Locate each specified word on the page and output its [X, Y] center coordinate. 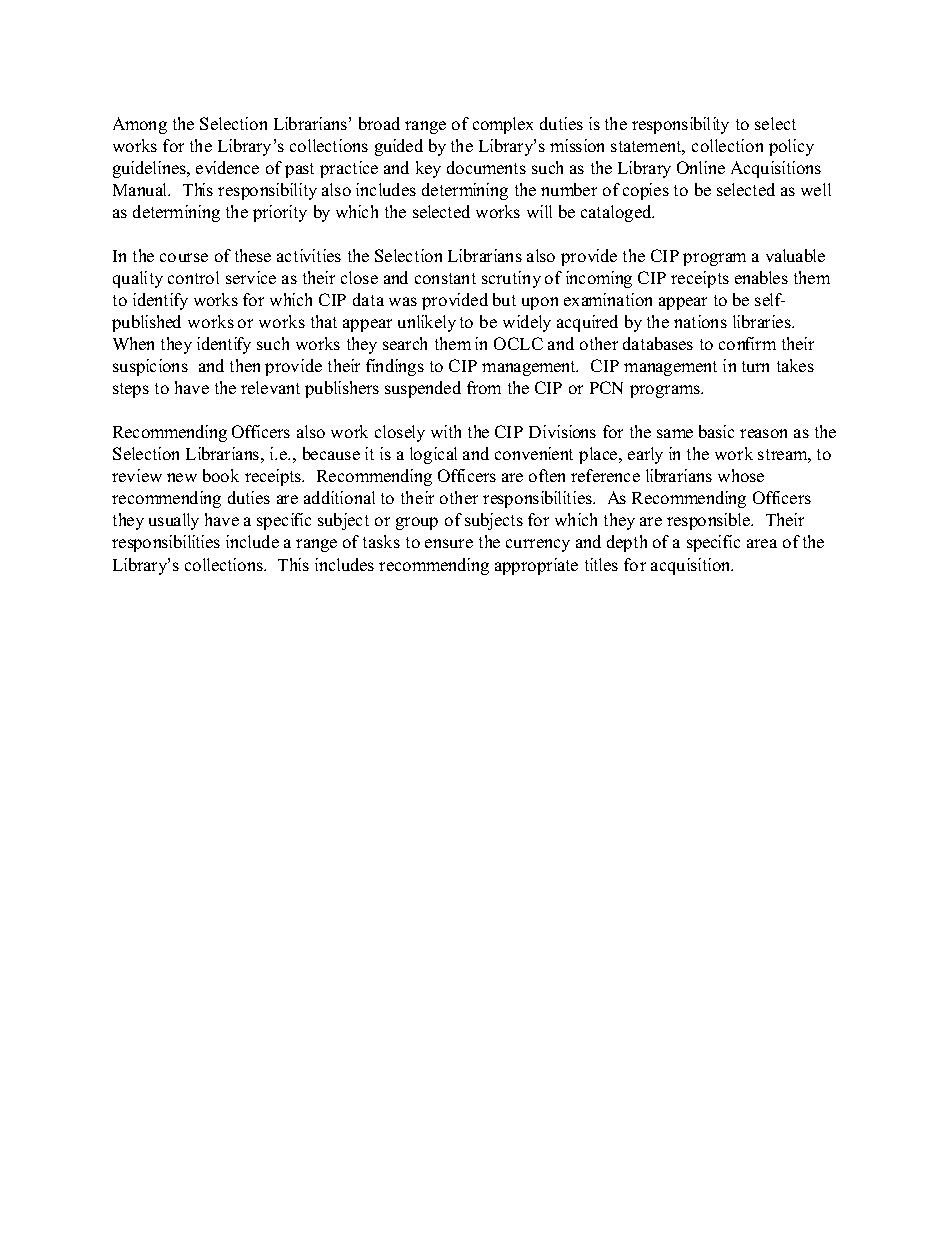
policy [791, 147]
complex [503, 125]
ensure [449, 543]
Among [140, 125]
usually [174, 521]
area [762, 543]
